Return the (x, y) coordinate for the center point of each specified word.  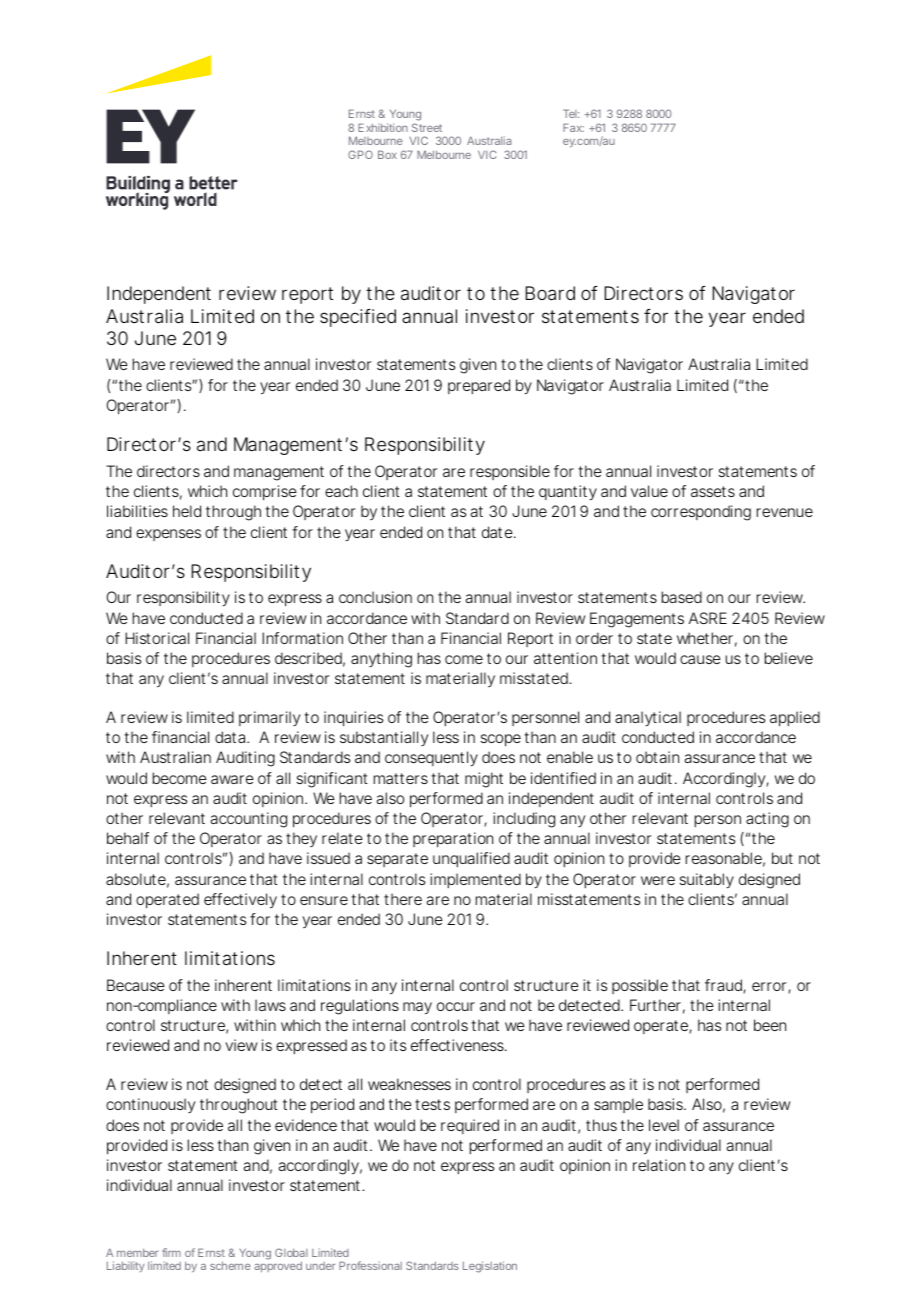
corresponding (701, 513)
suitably (707, 881)
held (187, 511)
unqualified (471, 859)
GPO (360, 154)
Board (550, 293)
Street (427, 127)
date (497, 532)
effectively (240, 901)
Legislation (490, 1267)
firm (171, 1252)
